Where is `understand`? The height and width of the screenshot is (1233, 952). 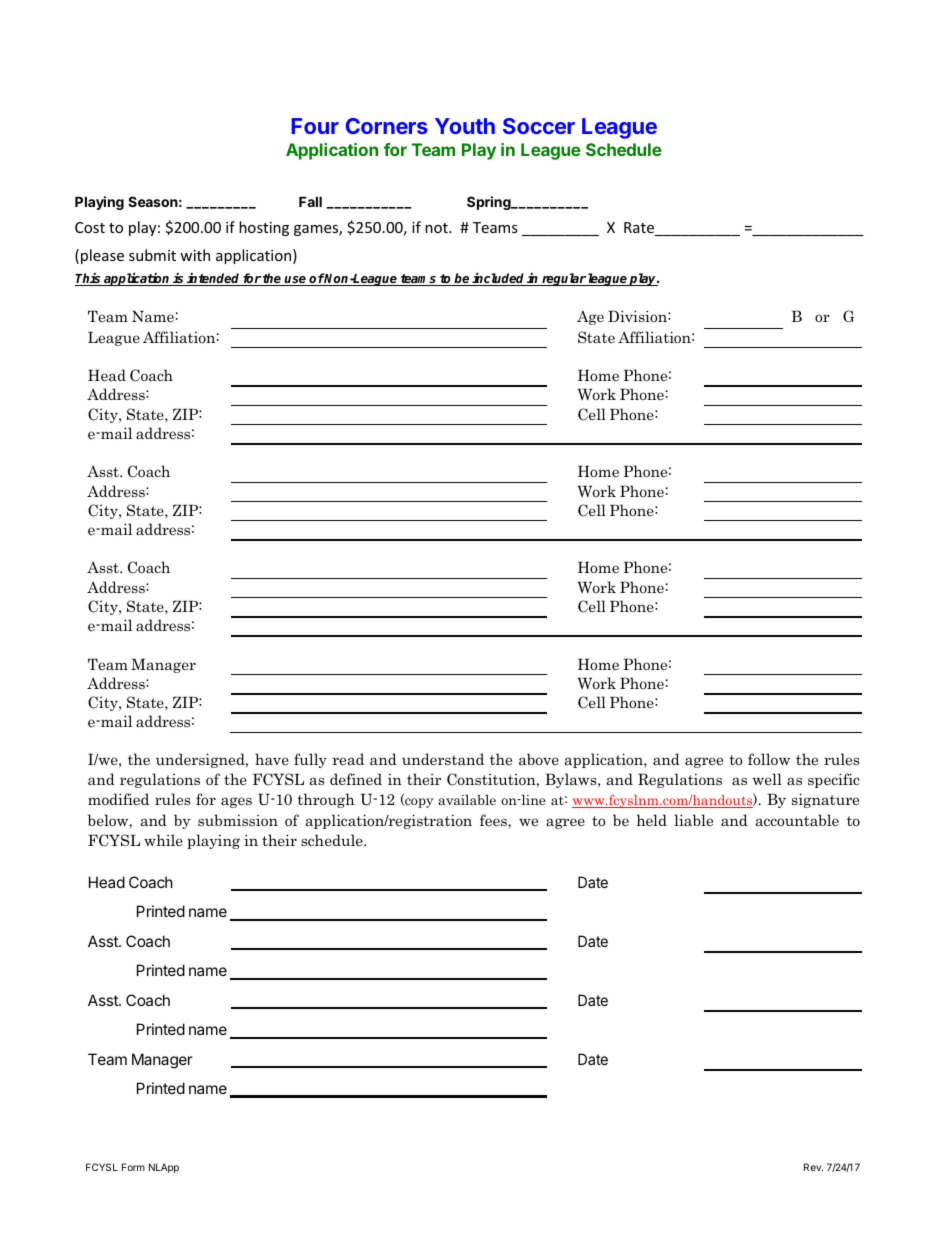
understand is located at coordinates (443, 759).
